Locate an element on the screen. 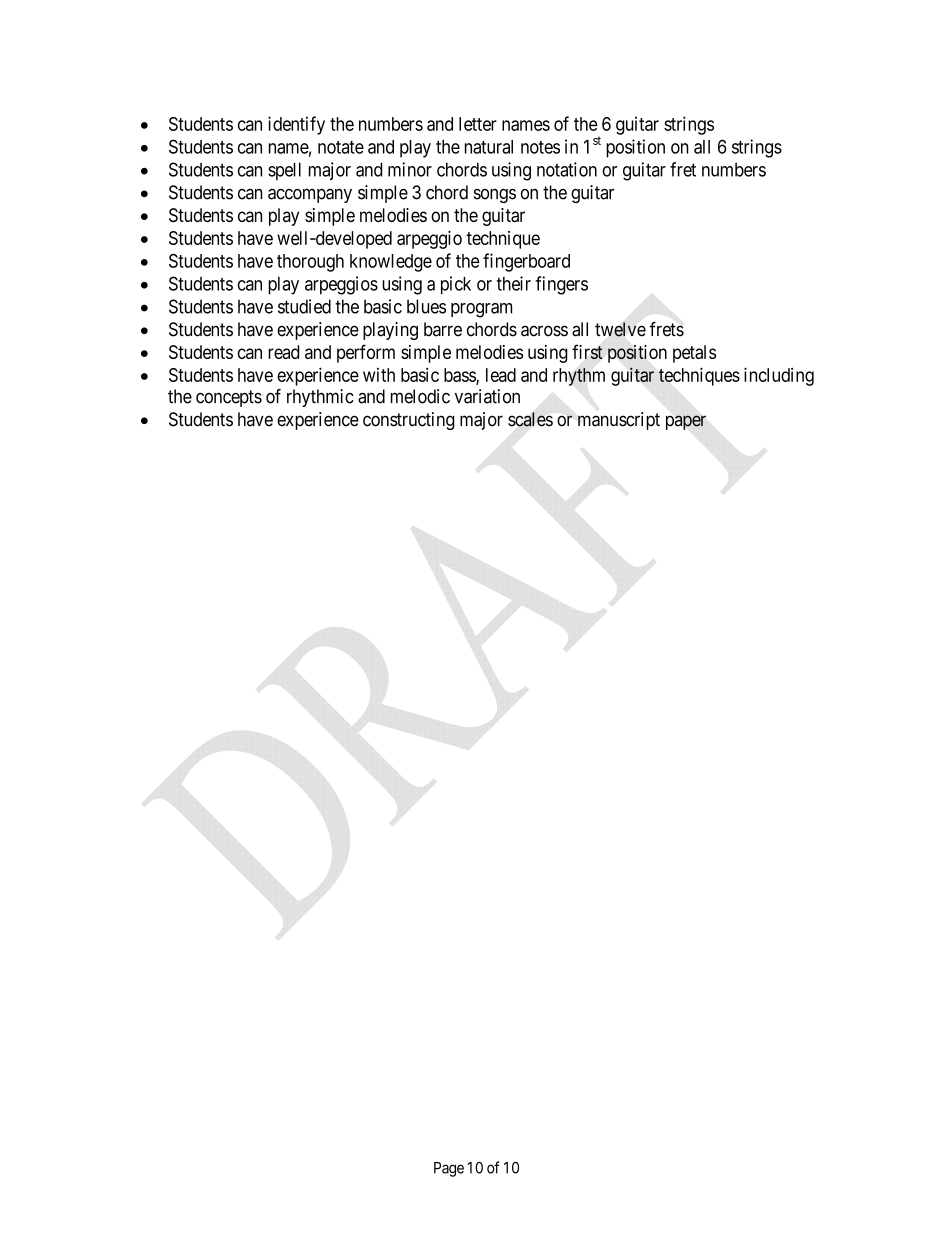 This screenshot has height=1233, width=952. paper is located at coordinates (686, 422).
